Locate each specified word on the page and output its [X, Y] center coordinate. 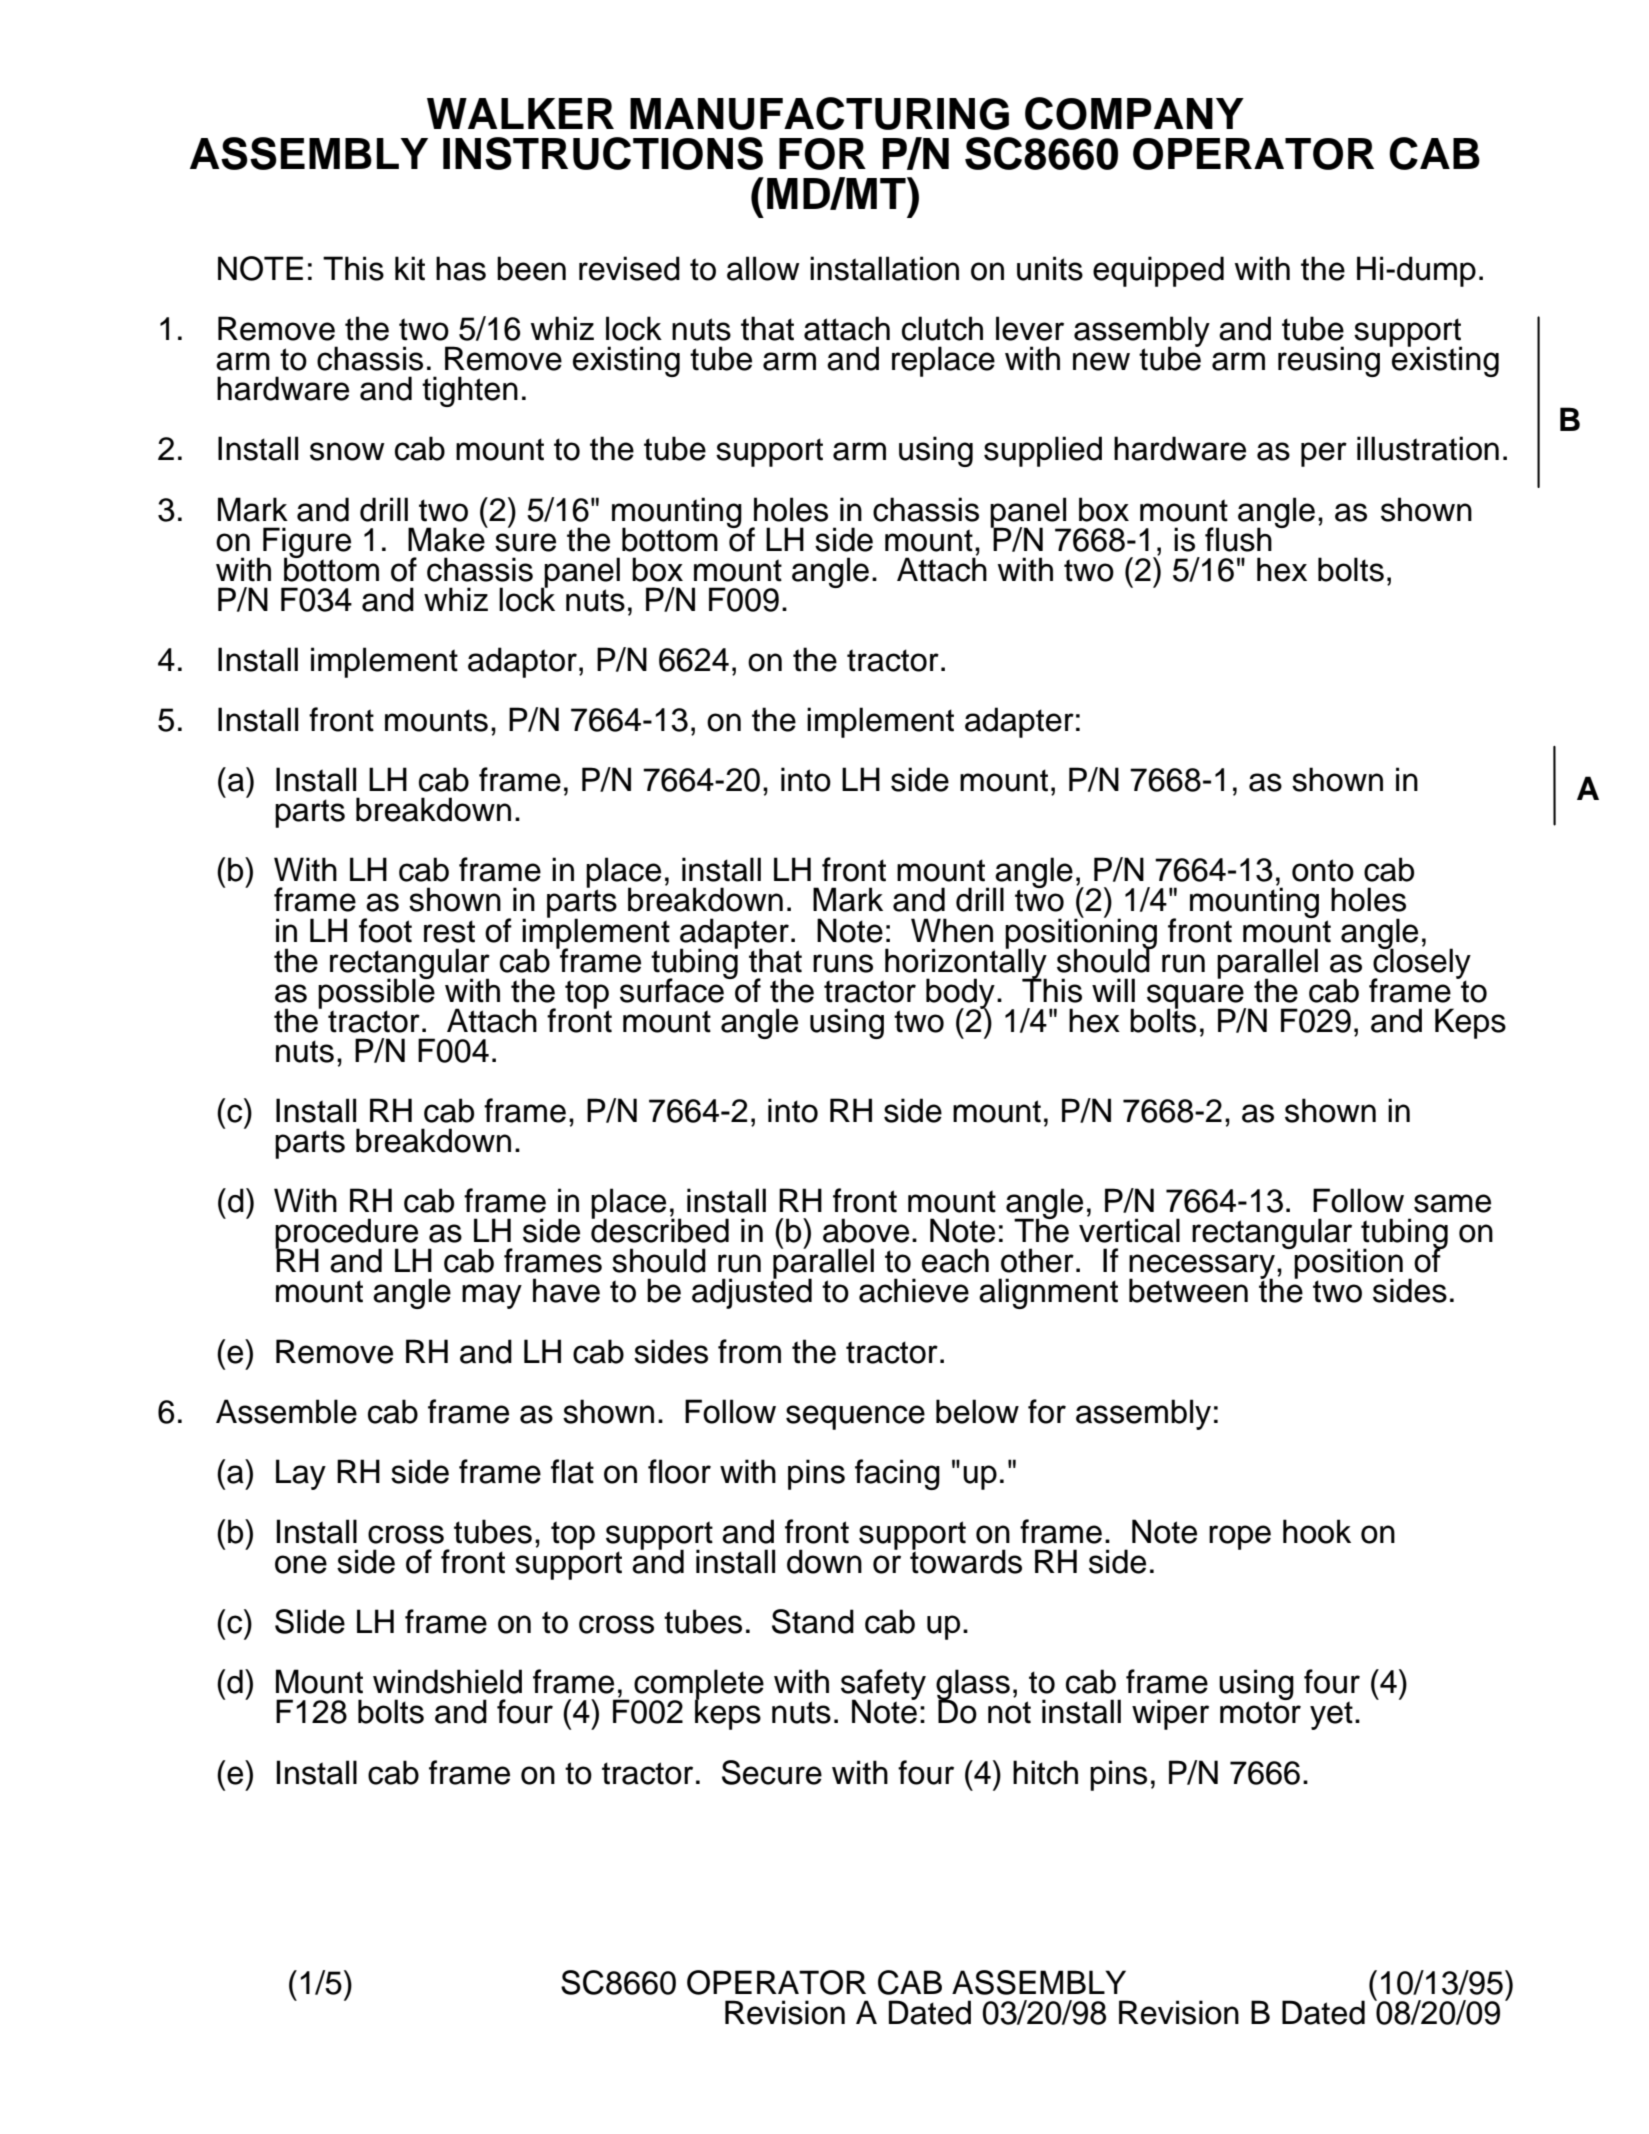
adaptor [522, 662]
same [1452, 1203]
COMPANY [1134, 113]
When [952, 930]
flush [1238, 539]
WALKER [520, 113]
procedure [346, 1234]
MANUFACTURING [819, 113]
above [866, 1230]
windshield [447, 1681]
